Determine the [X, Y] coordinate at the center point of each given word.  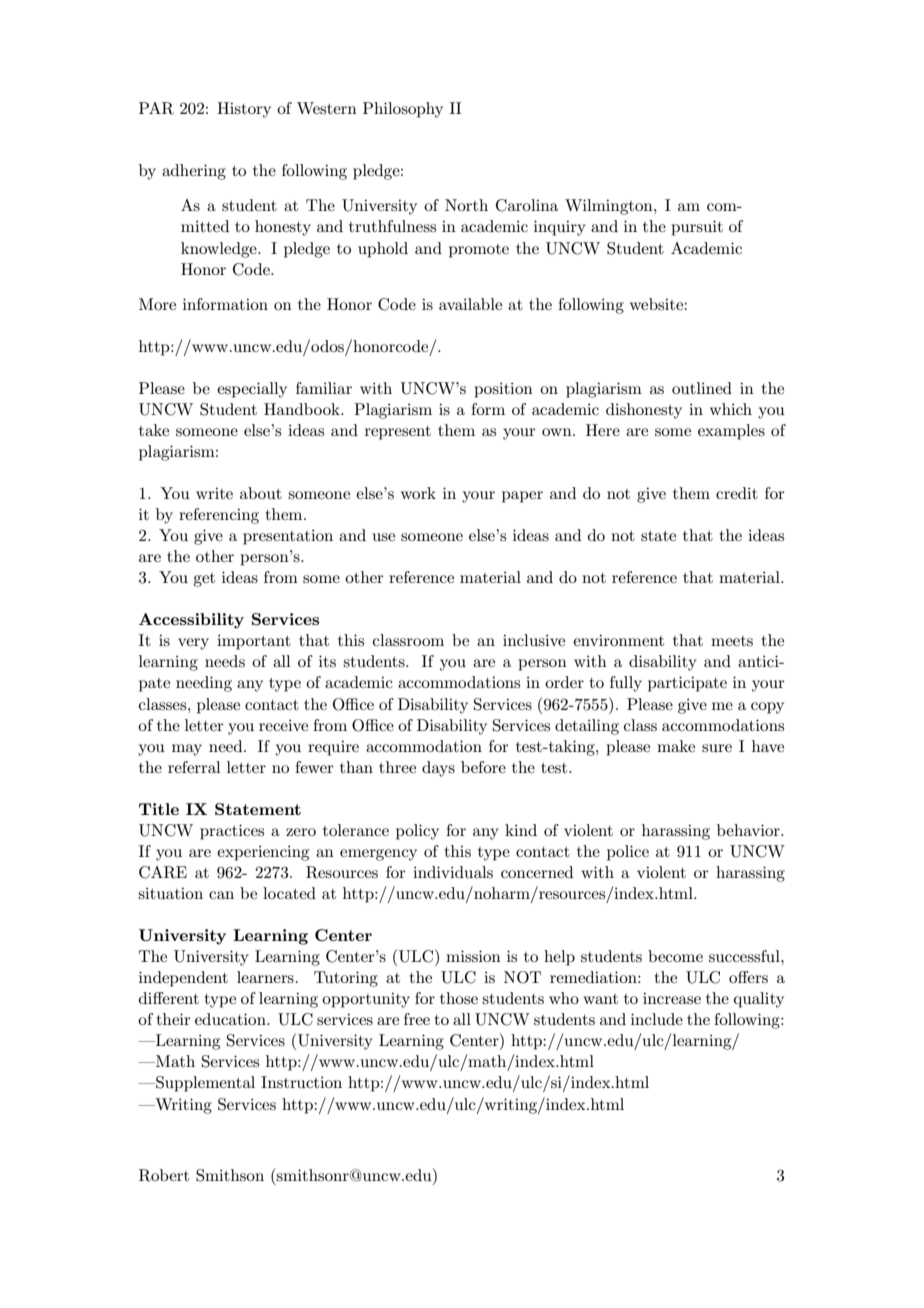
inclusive [534, 640]
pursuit [697, 228]
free [417, 1019]
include [657, 1019]
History [244, 110]
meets [732, 641]
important [254, 642]
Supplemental [204, 1084]
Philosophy [403, 110]
